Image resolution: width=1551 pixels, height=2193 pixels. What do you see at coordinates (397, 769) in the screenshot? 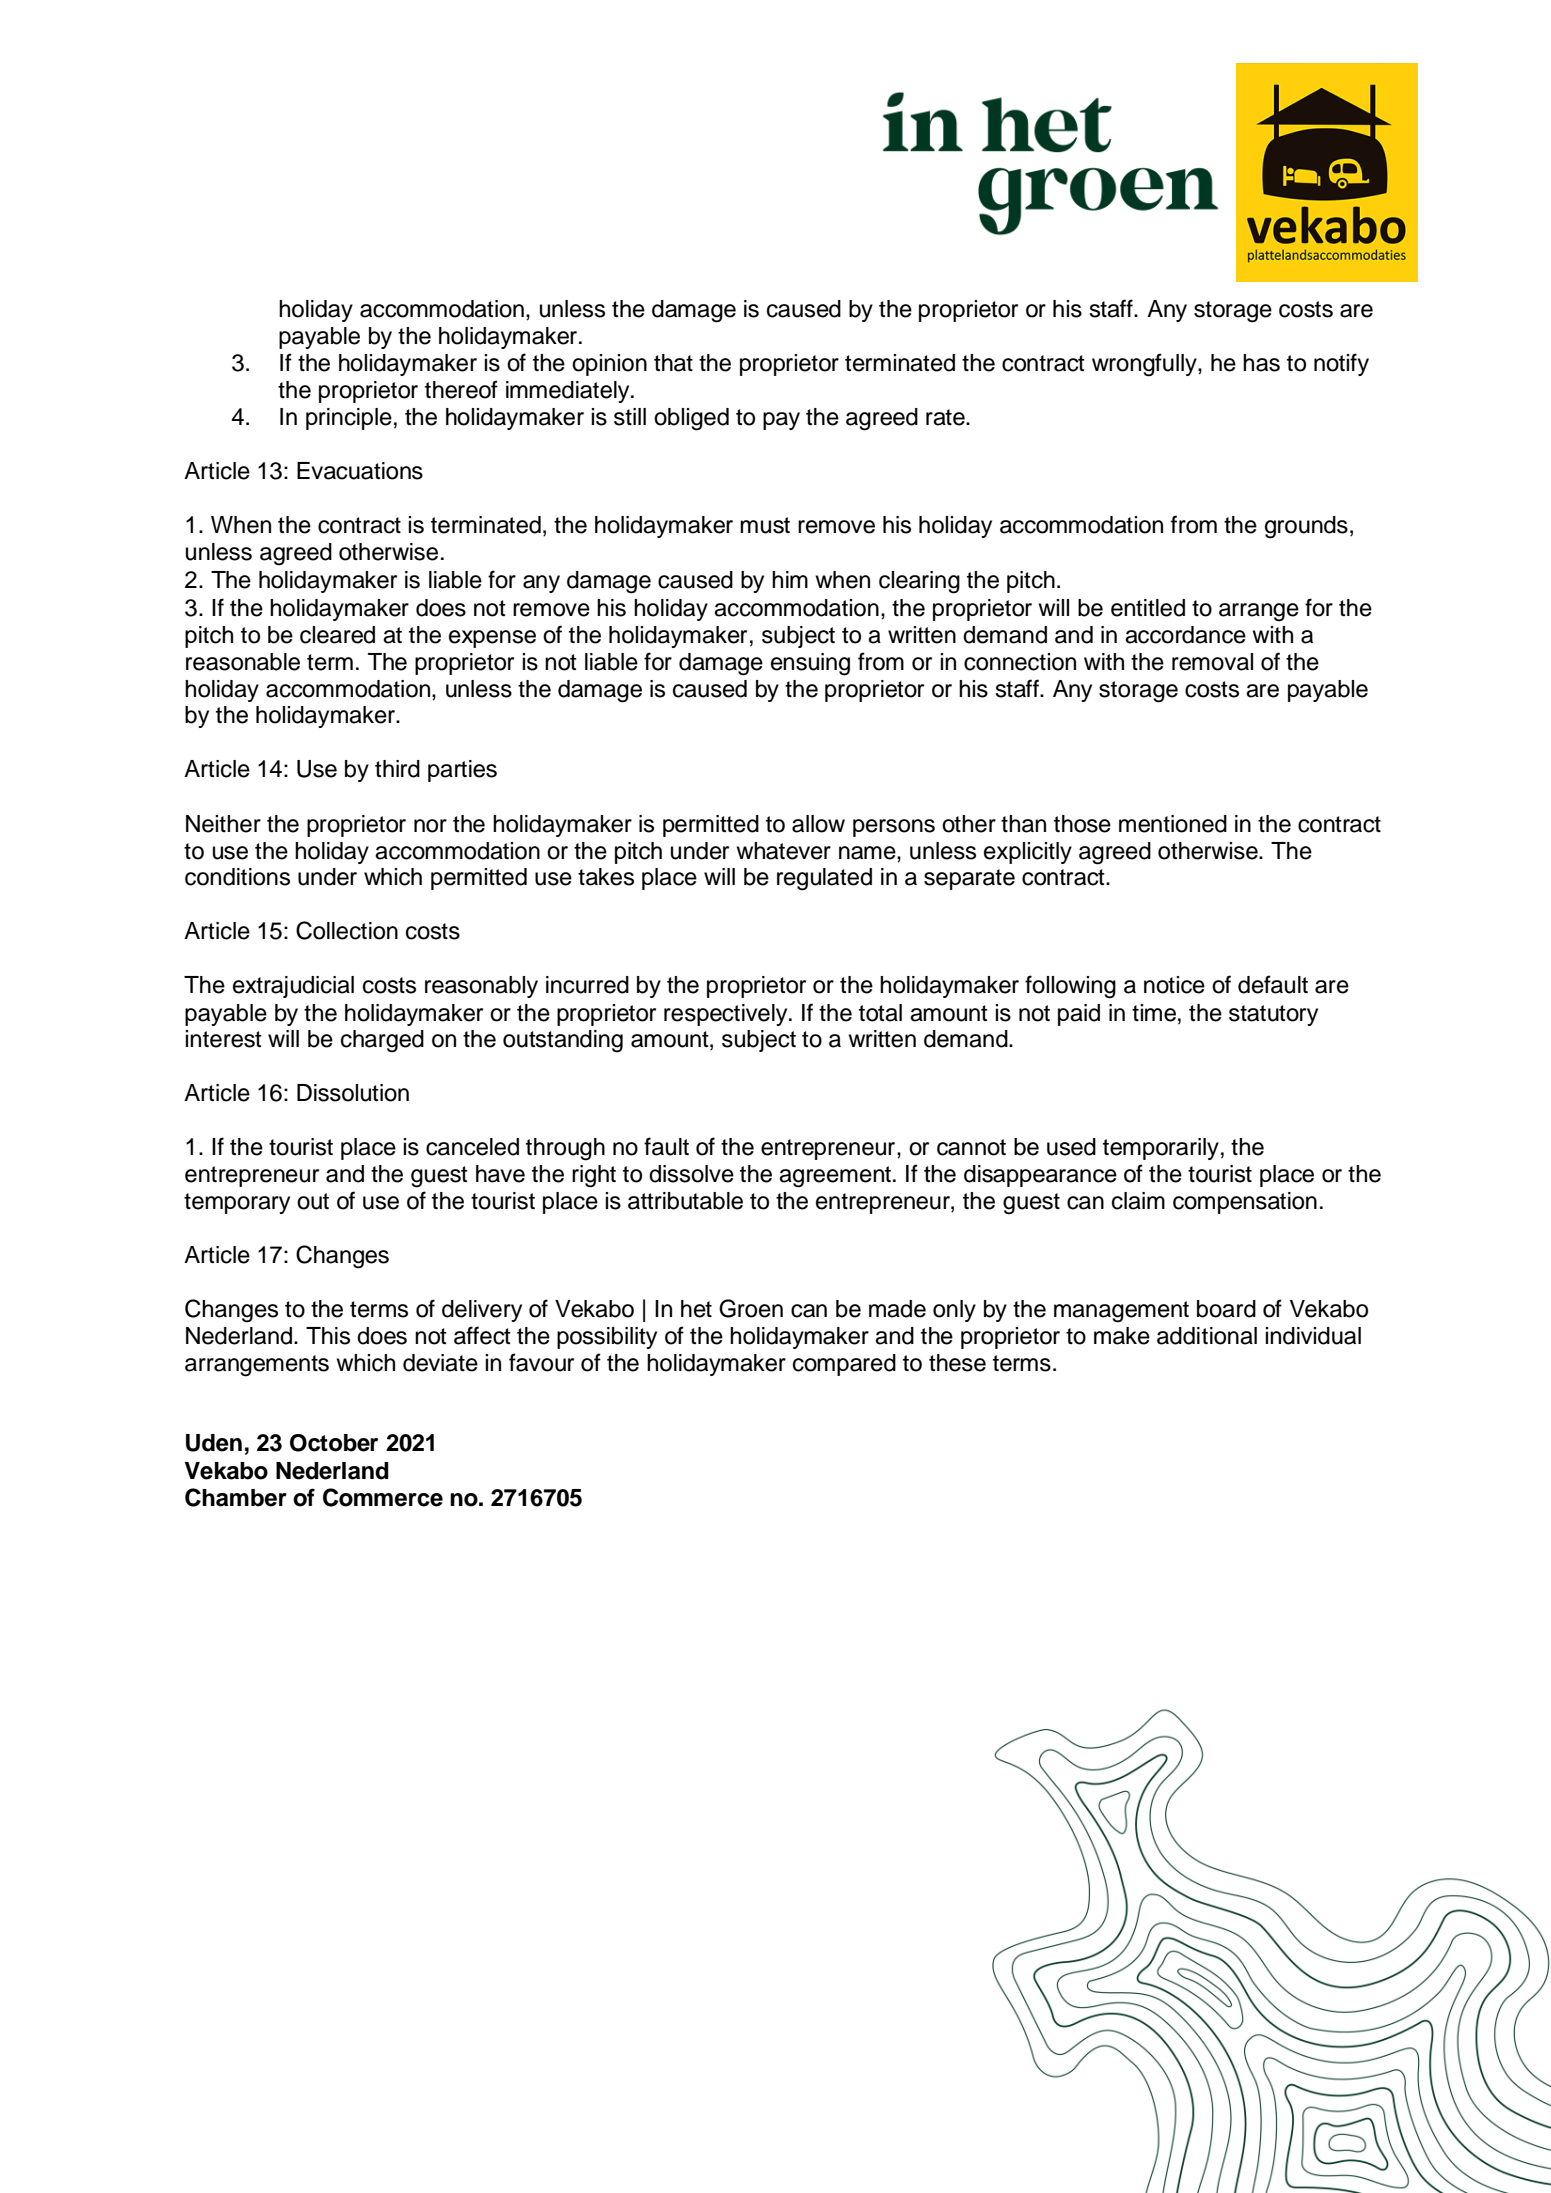
I see `third` at bounding box center [397, 769].
